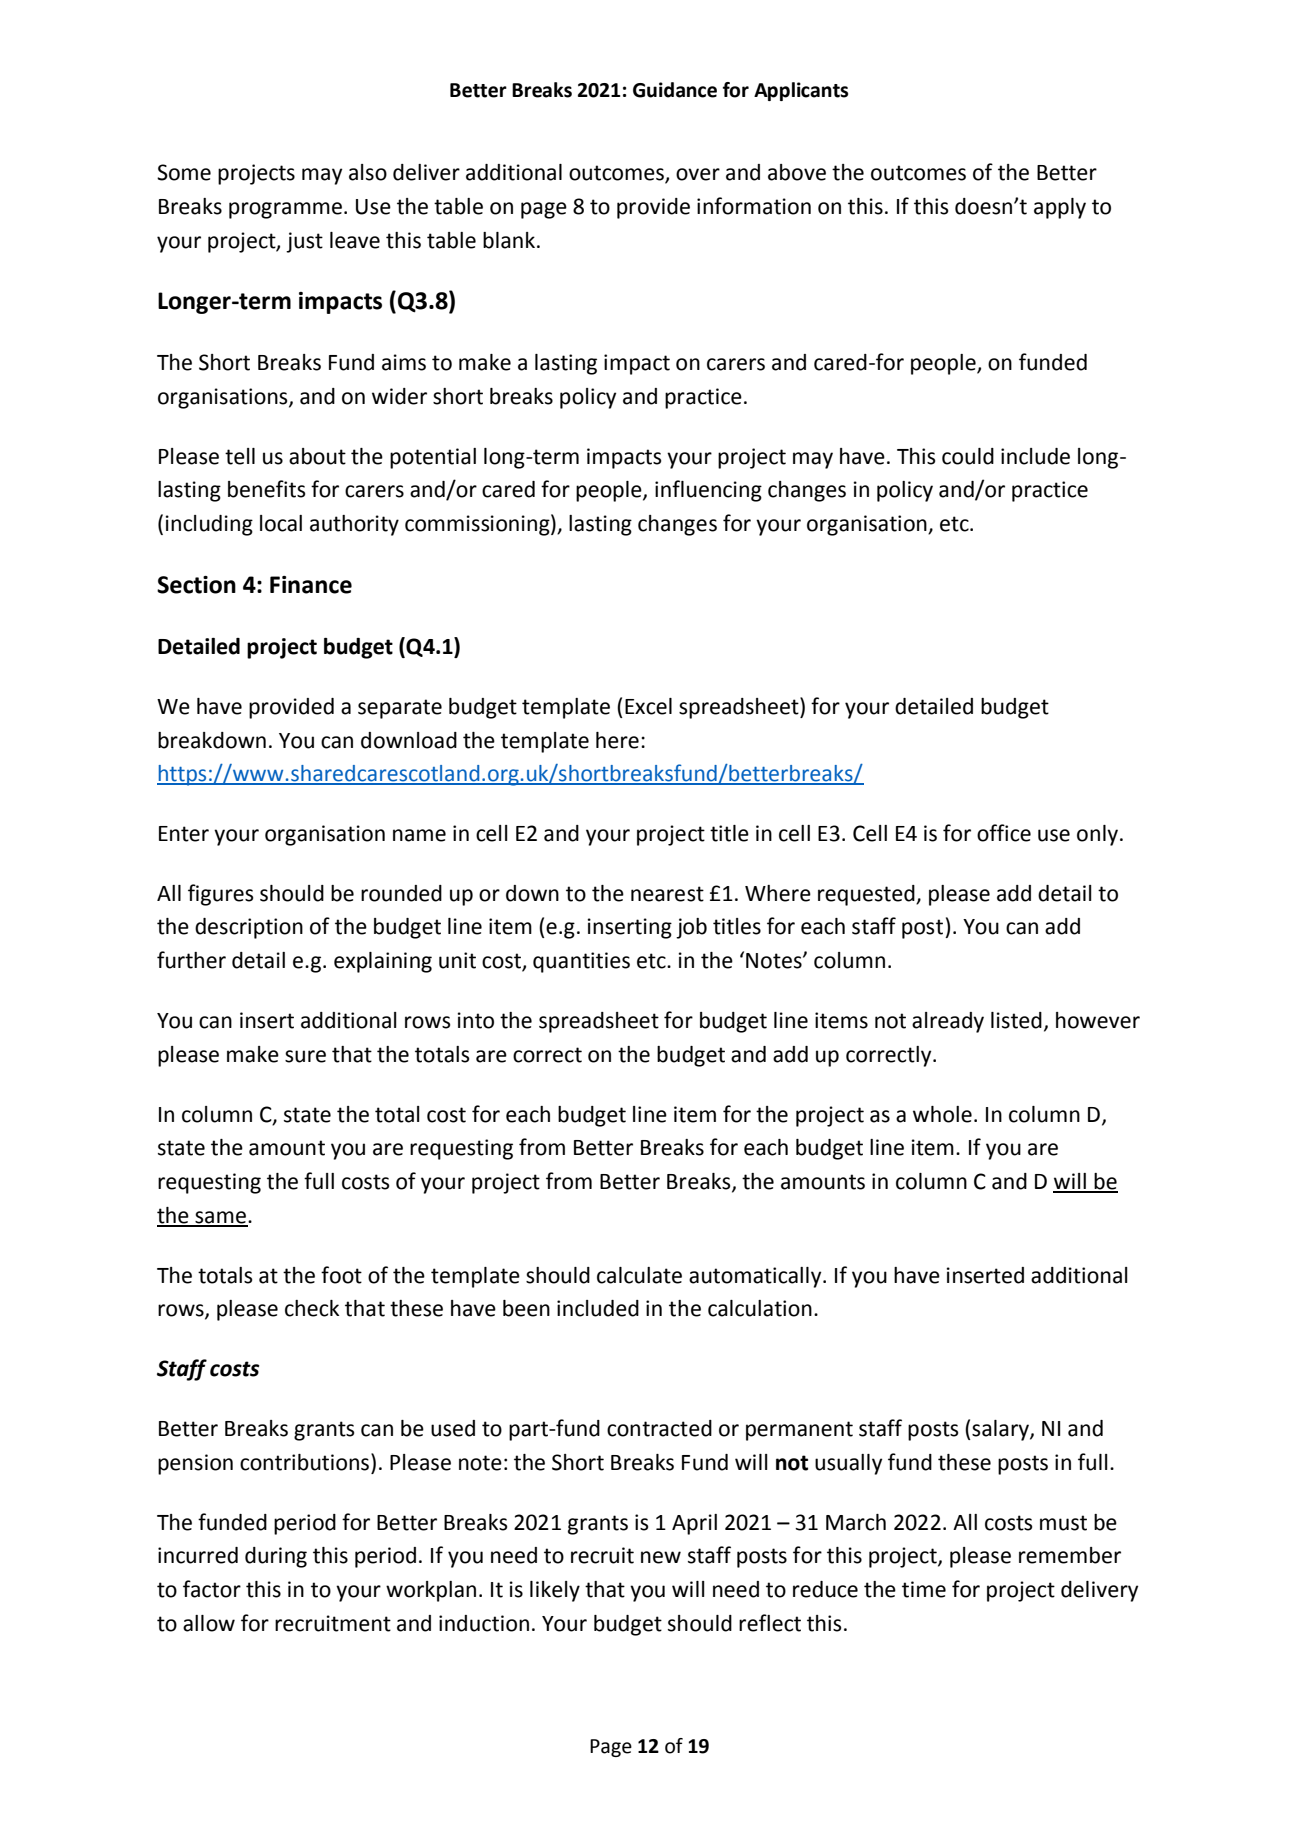  What do you see at coordinates (1060, 208) in the document?
I see `apply` at bounding box center [1060, 208].
